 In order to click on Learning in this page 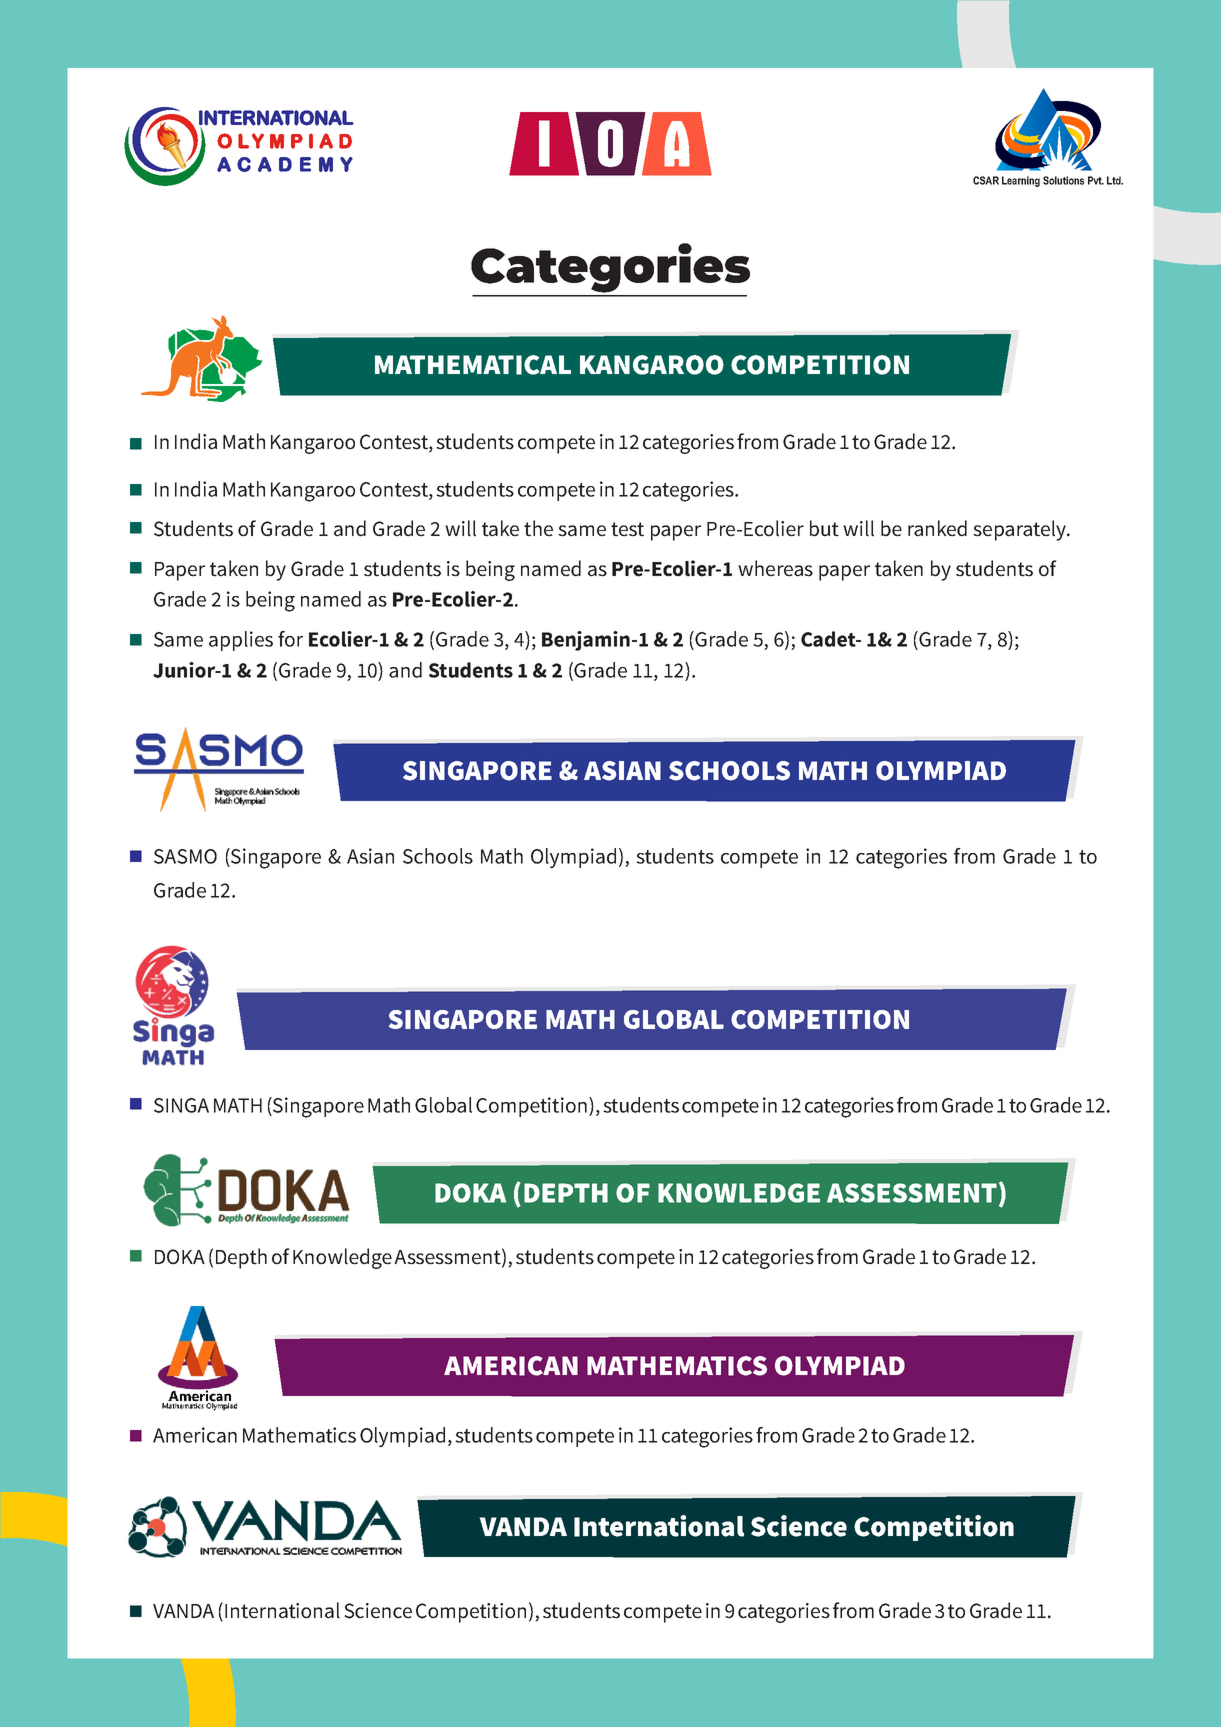, I will do `click(1021, 181)`.
